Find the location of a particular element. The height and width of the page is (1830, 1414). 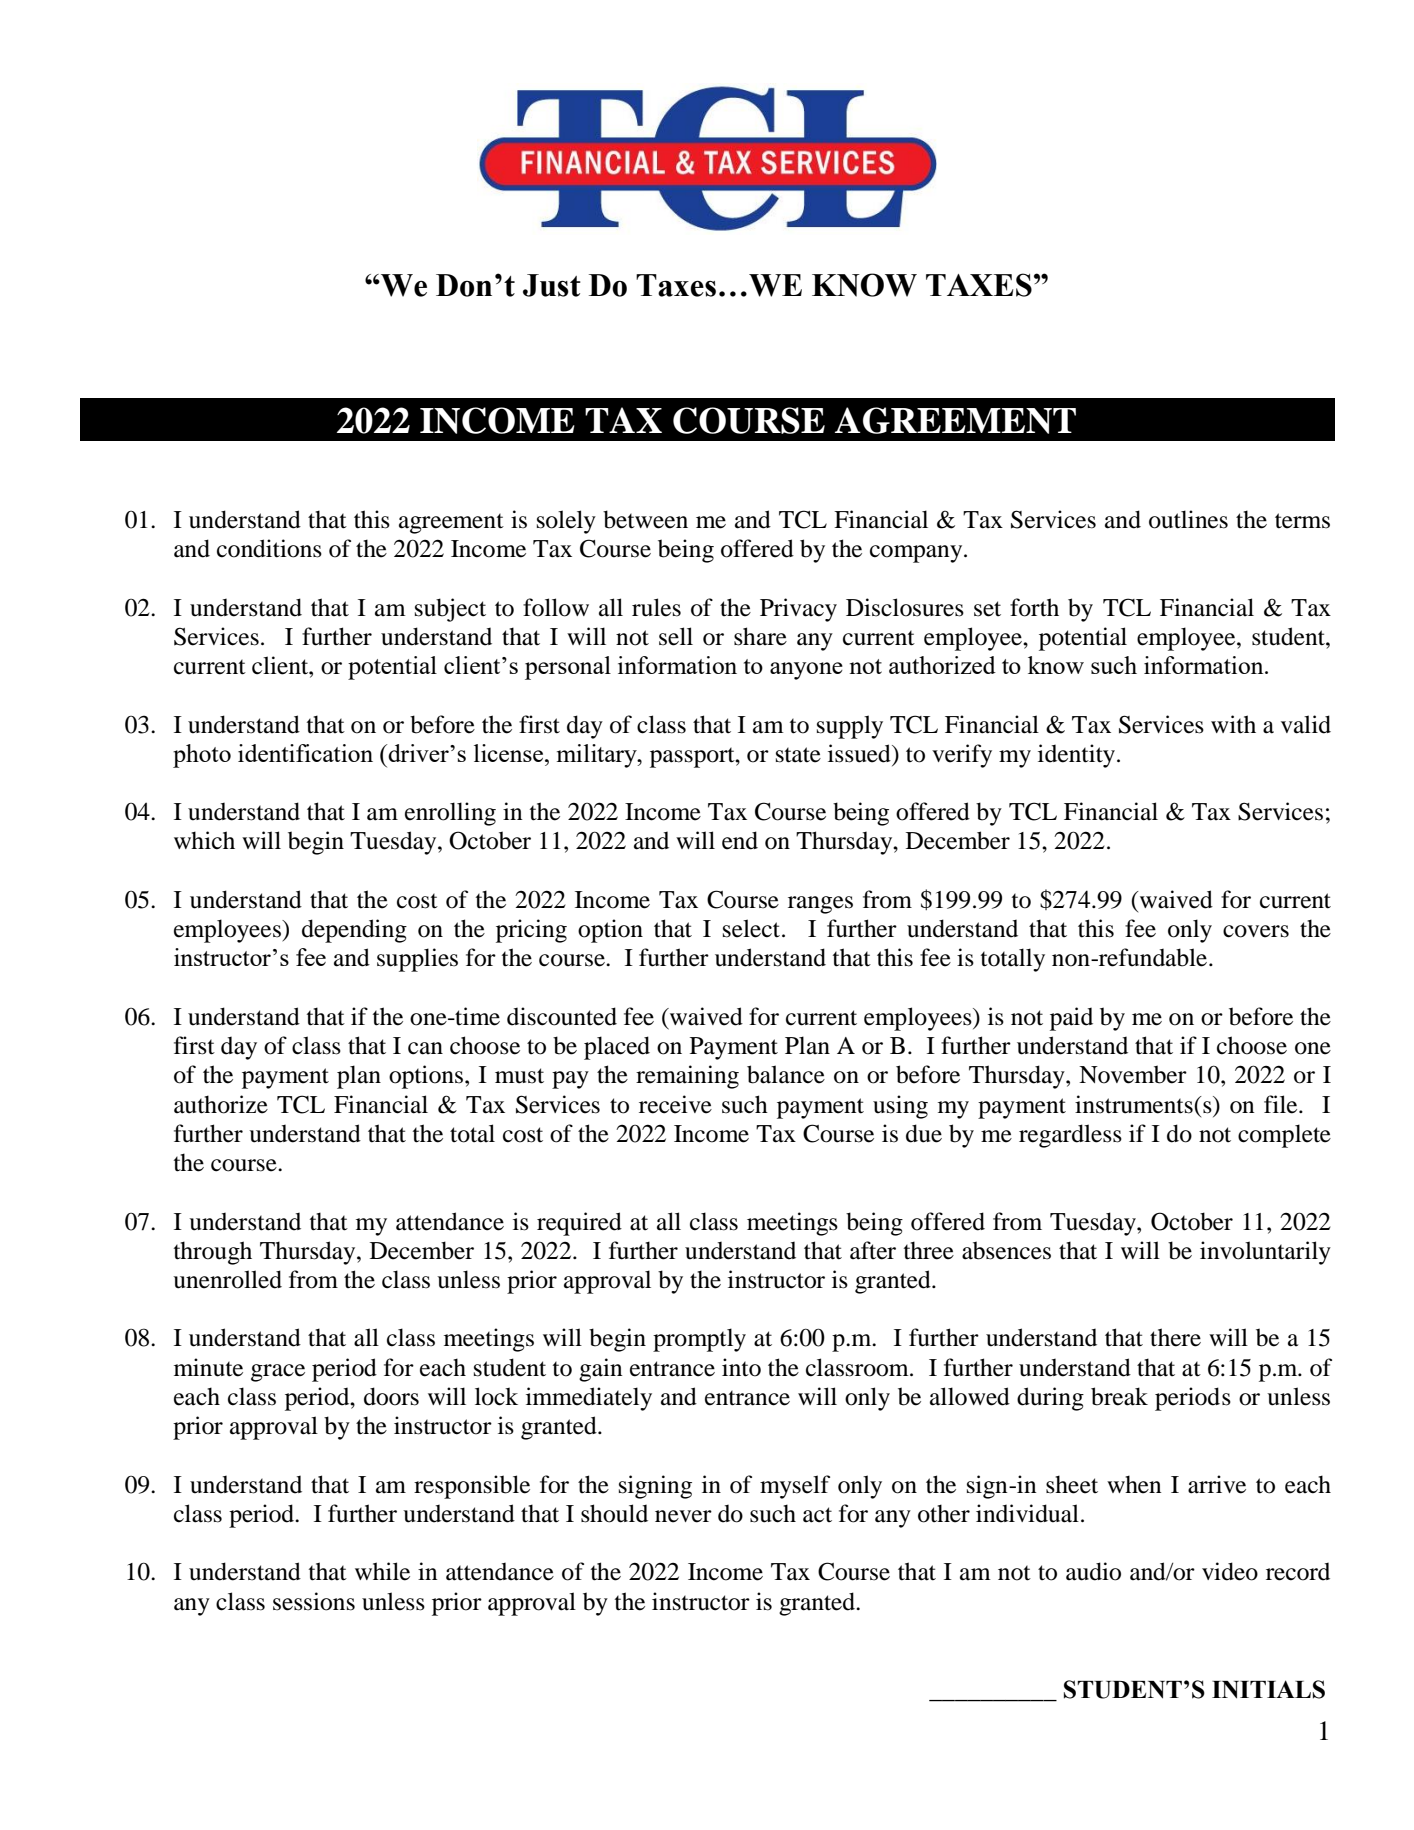

INITIALS is located at coordinates (1268, 1689).
